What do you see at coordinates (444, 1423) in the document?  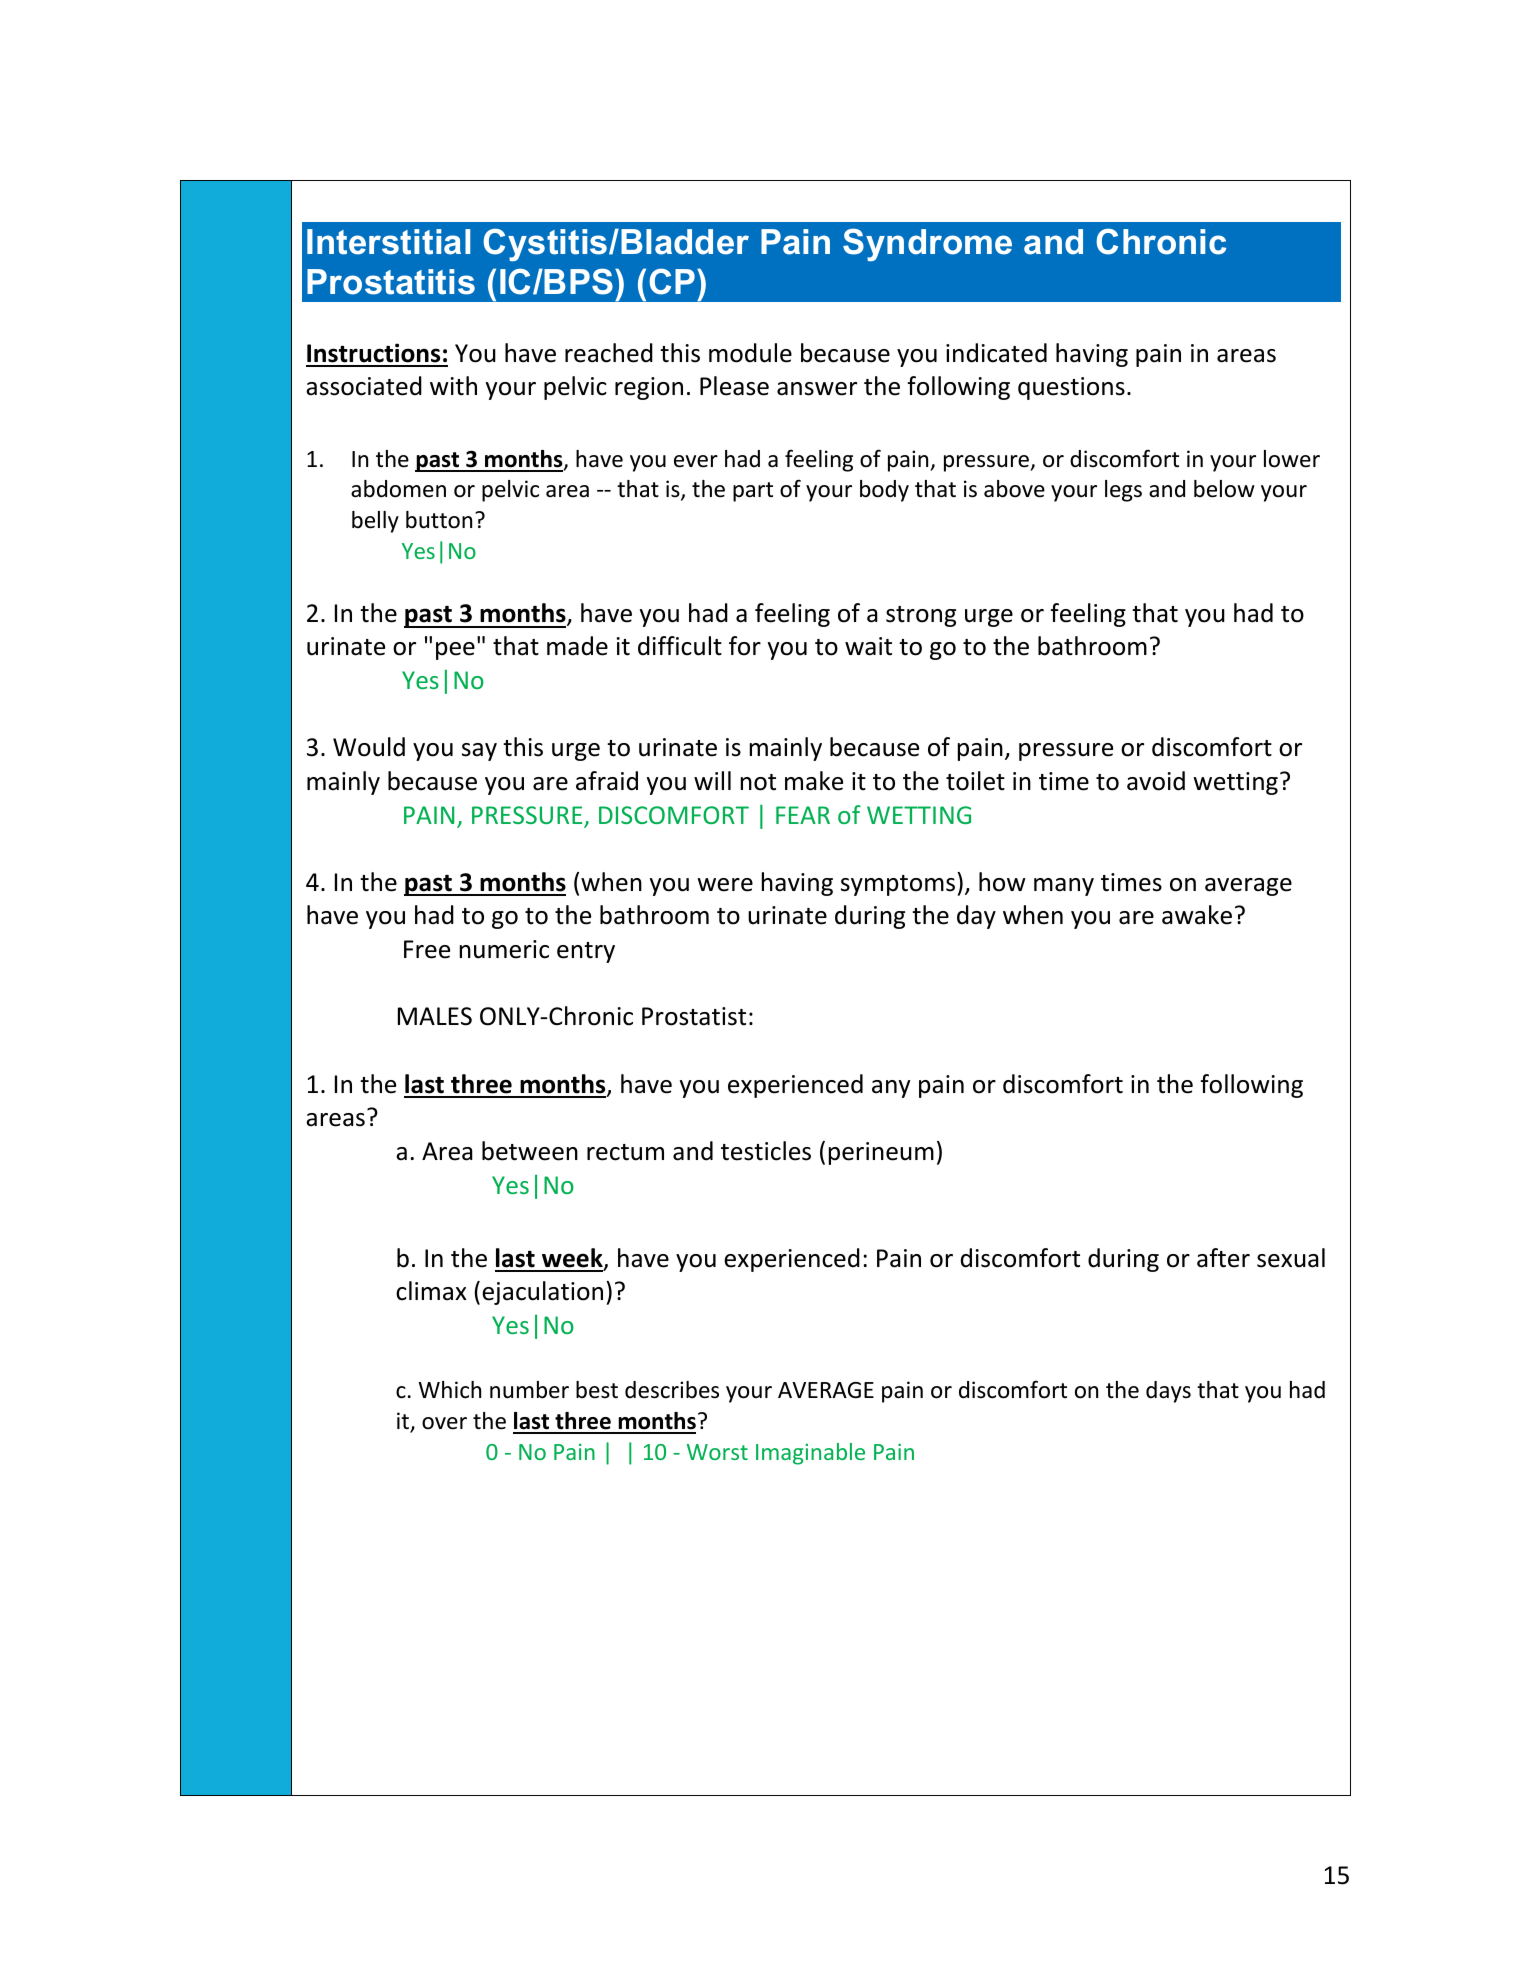 I see `over` at bounding box center [444, 1423].
